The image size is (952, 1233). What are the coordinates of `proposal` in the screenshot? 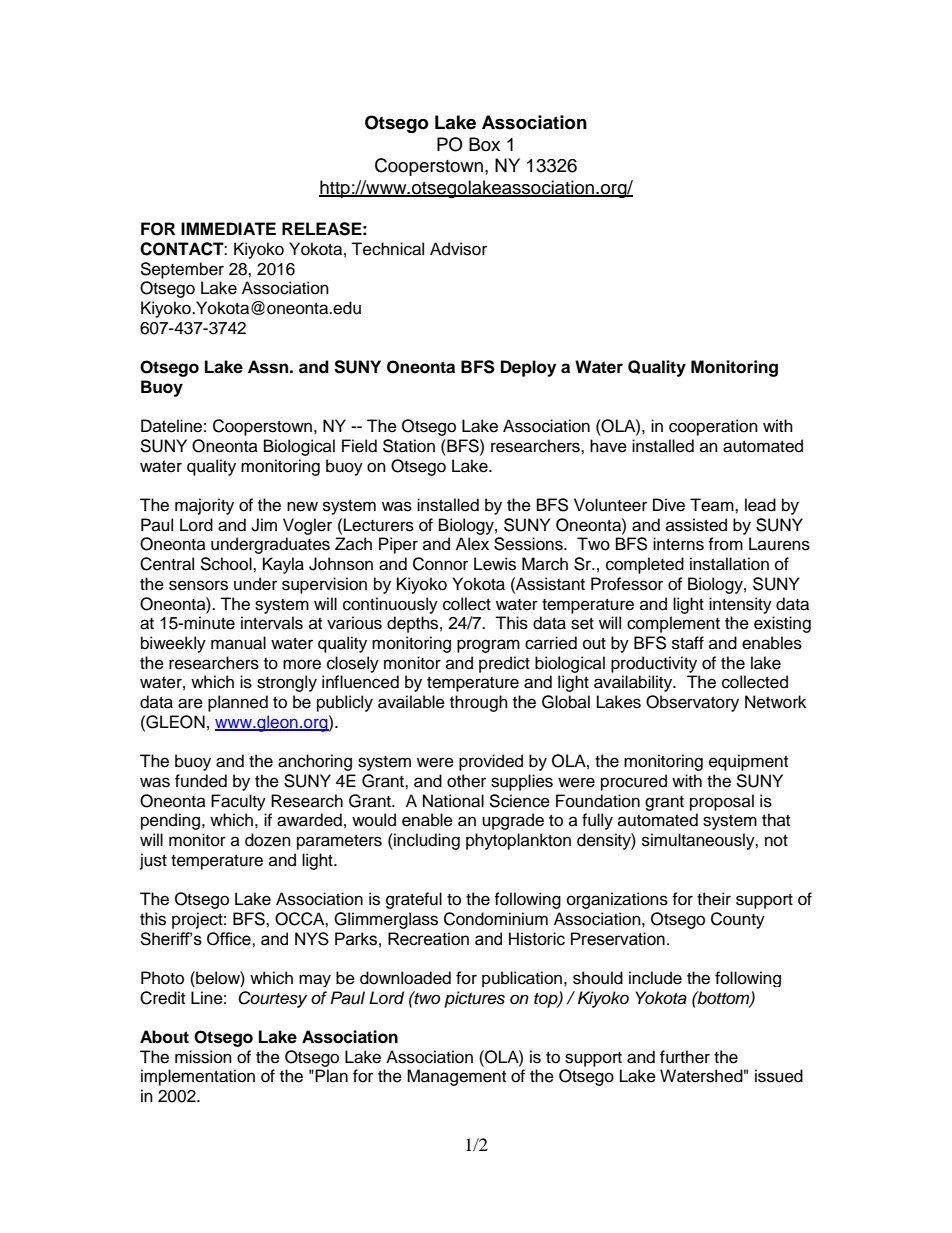 It's located at (722, 802).
